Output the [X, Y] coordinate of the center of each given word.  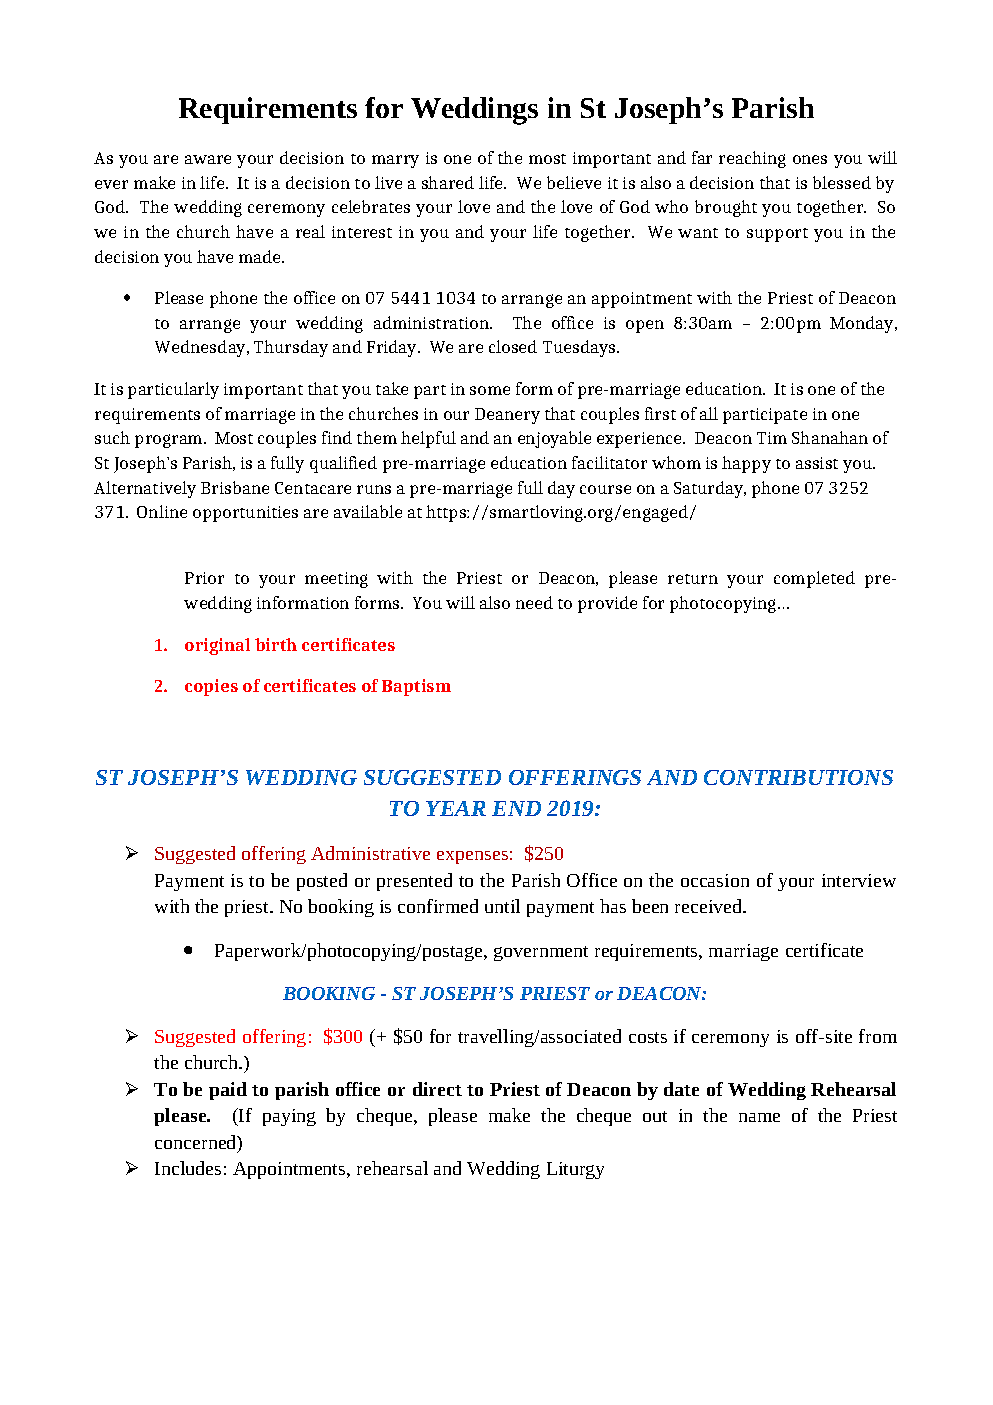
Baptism [416, 687]
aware [208, 159]
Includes [188, 1168]
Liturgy [575, 1170]
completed [814, 579]
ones [810, 159]
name [759, 1117]
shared [448, 182]
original [217, 646]
